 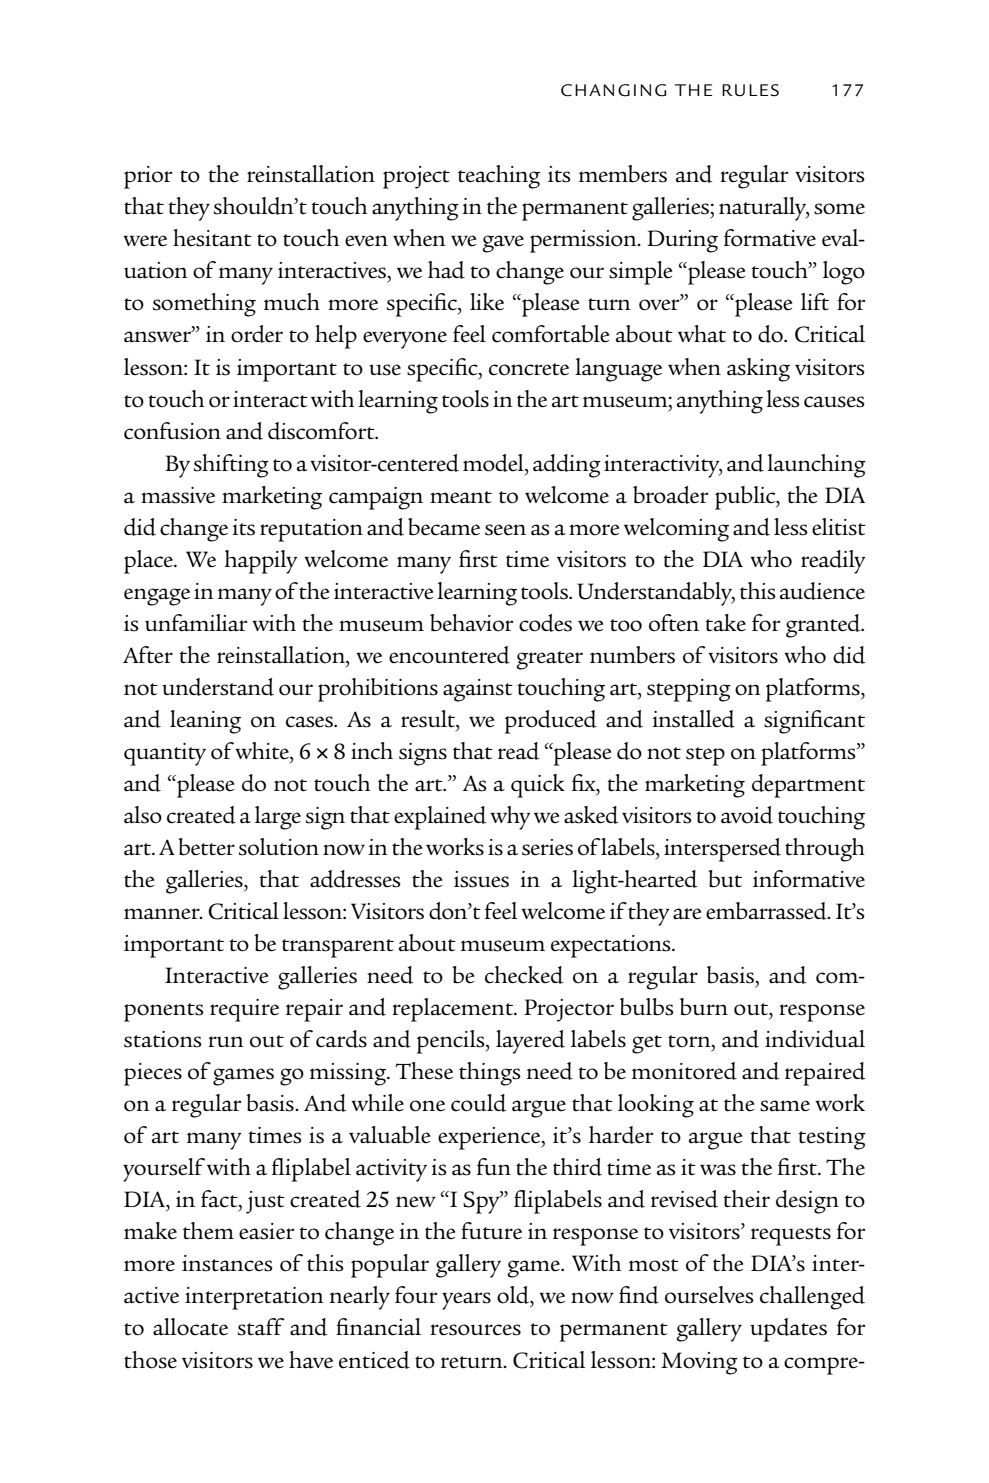 What do you see at coordinates (682, 241) in the page?
I see `During` at bounding box center [682, 241].
